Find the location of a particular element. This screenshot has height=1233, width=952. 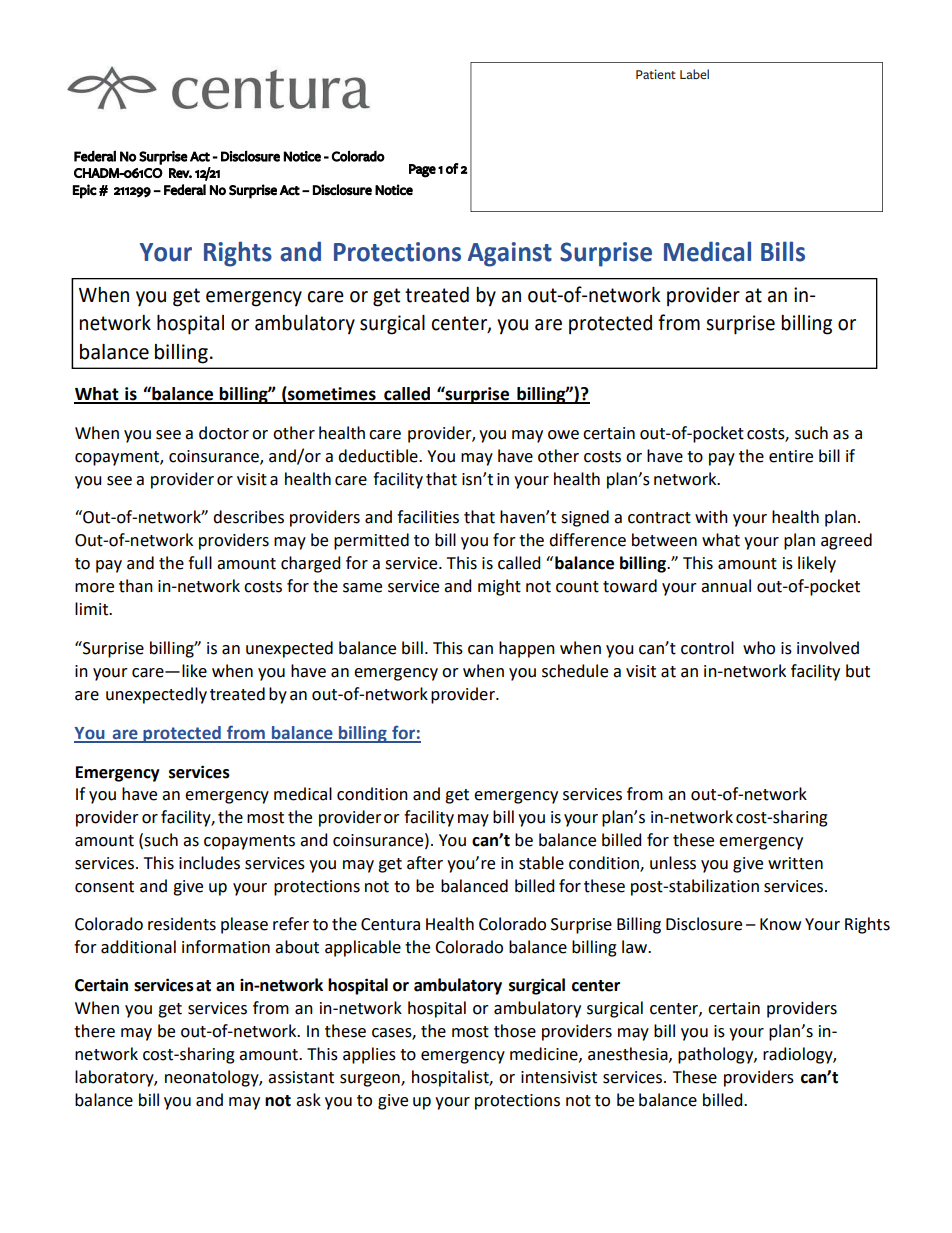

written is located at coordinates (795, 863).
